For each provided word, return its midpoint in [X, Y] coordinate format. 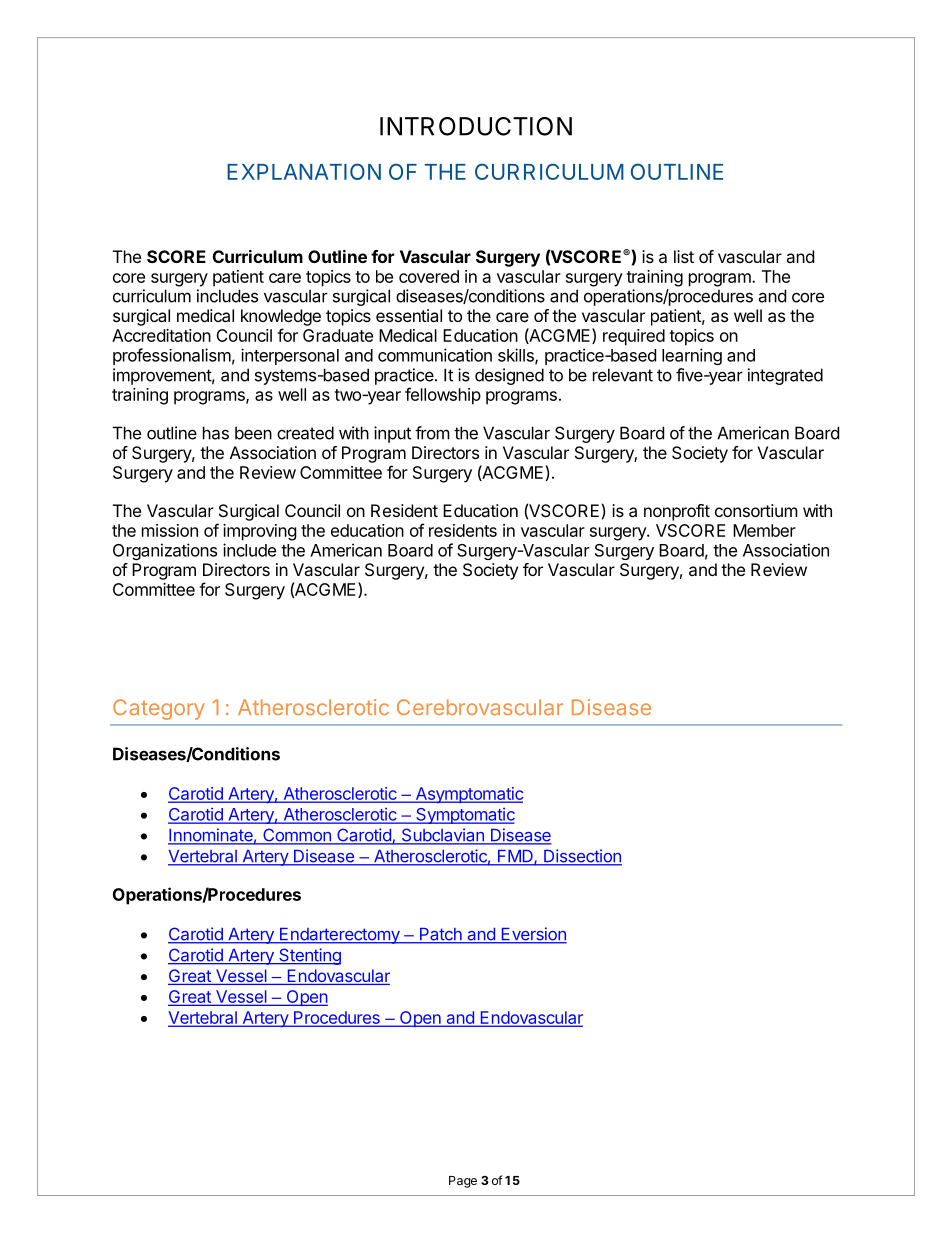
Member [764, 530]
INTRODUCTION [476, 126]
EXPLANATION [304, 171]
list [684, 256]
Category [159, 709]
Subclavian [442, 836]
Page [463, 1182]
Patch [440, 935]
